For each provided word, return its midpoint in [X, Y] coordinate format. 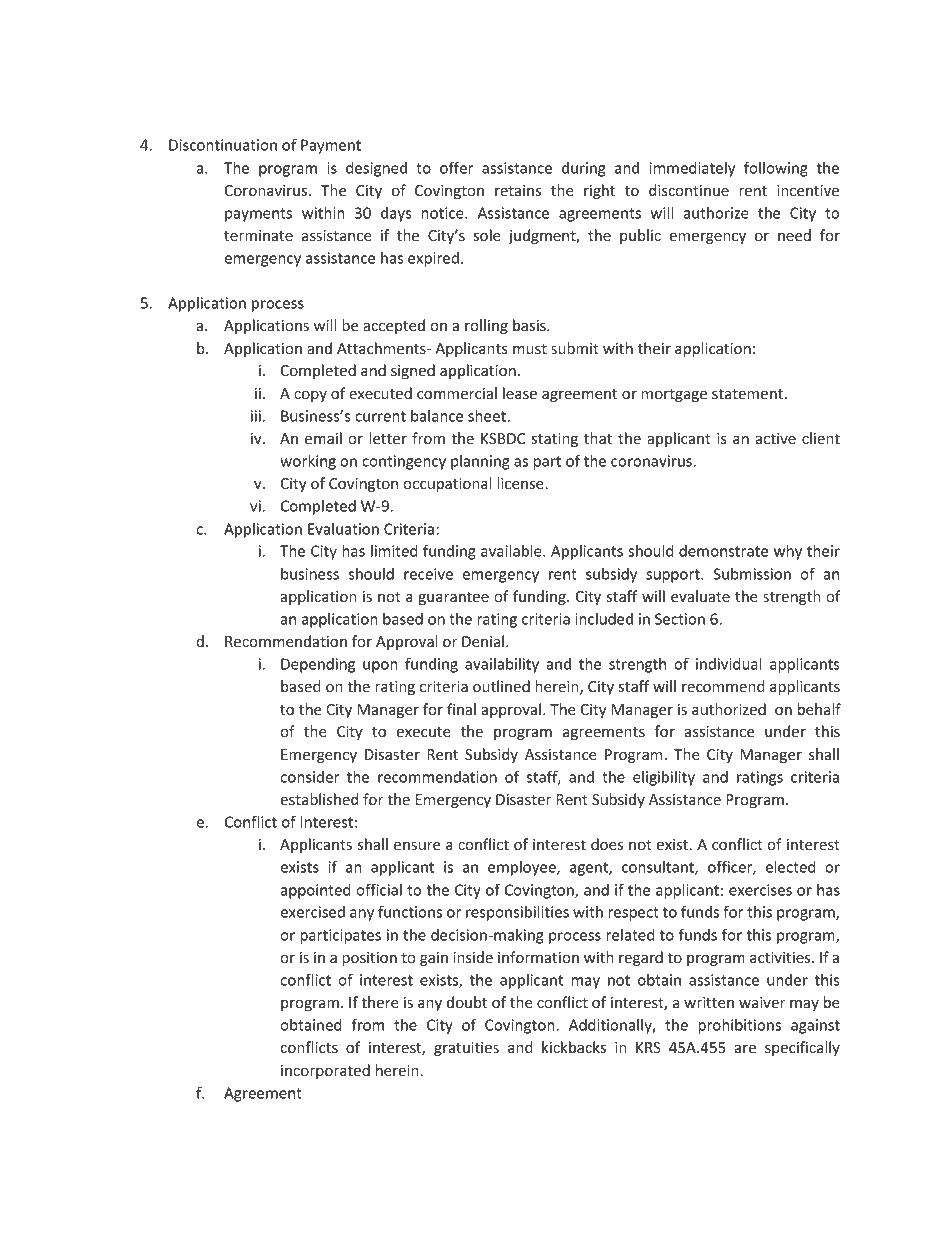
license [521, 483]
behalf [819, 709]
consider [309, 777]
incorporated [325, 1071]
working [308, 462]
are [745, 1049]
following [776, 169]
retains [518, 190]
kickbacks [574, 1047]
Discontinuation [223, 145]
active [776, 438]
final [461, 709]
